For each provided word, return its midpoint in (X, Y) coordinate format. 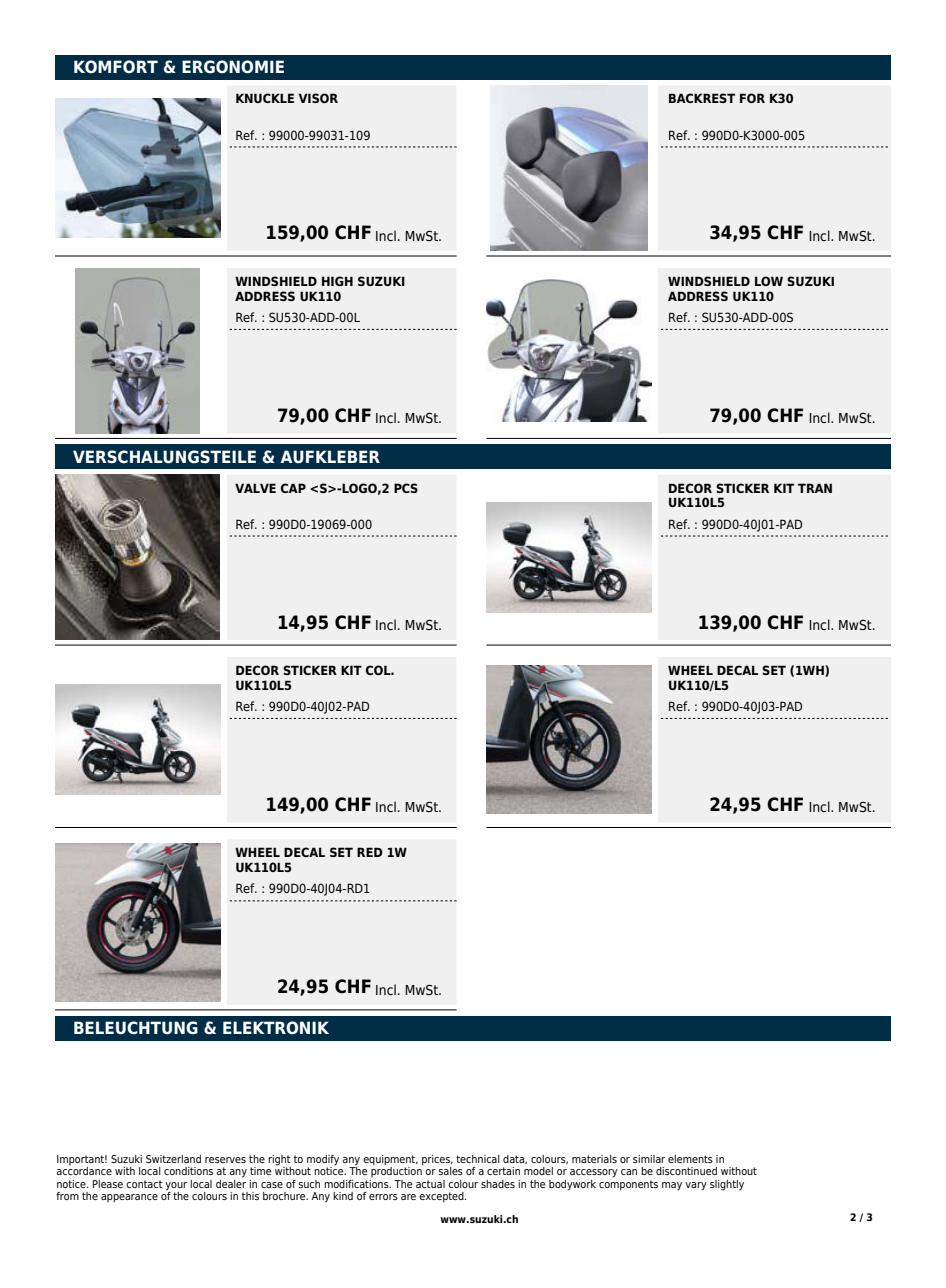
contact (144, 1184)
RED (370, 852)
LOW (769, 281)
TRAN (815, 488)
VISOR (318, 98)
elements (690, 1159)
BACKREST (702, 98)
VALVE (255, 488)
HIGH (337, 281)
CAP (293, 488)
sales (450, 1171)
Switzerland (173, 1159)
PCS (406, 488)
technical (478, 1159)
